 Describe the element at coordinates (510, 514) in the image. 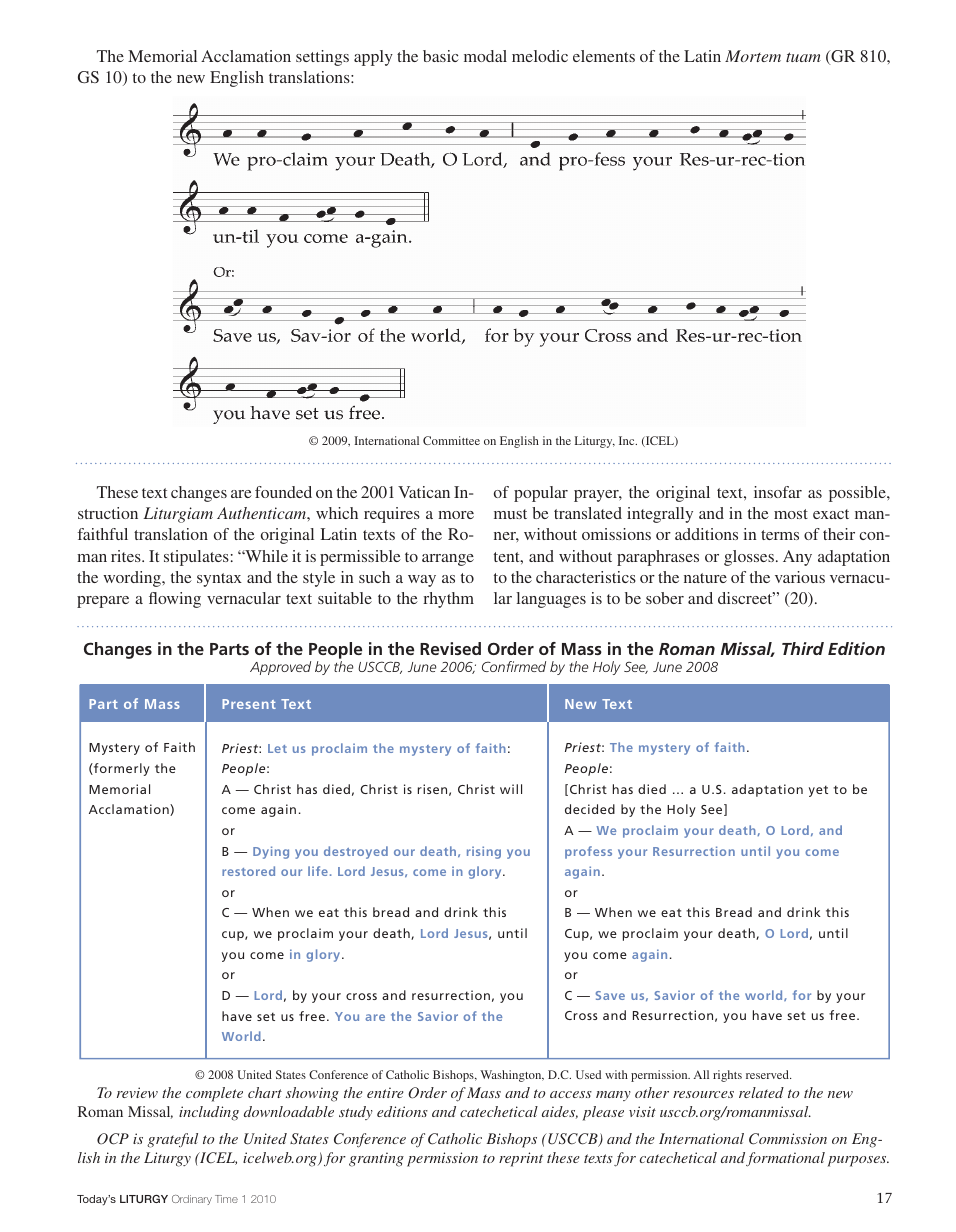

I see `must` at that location.
